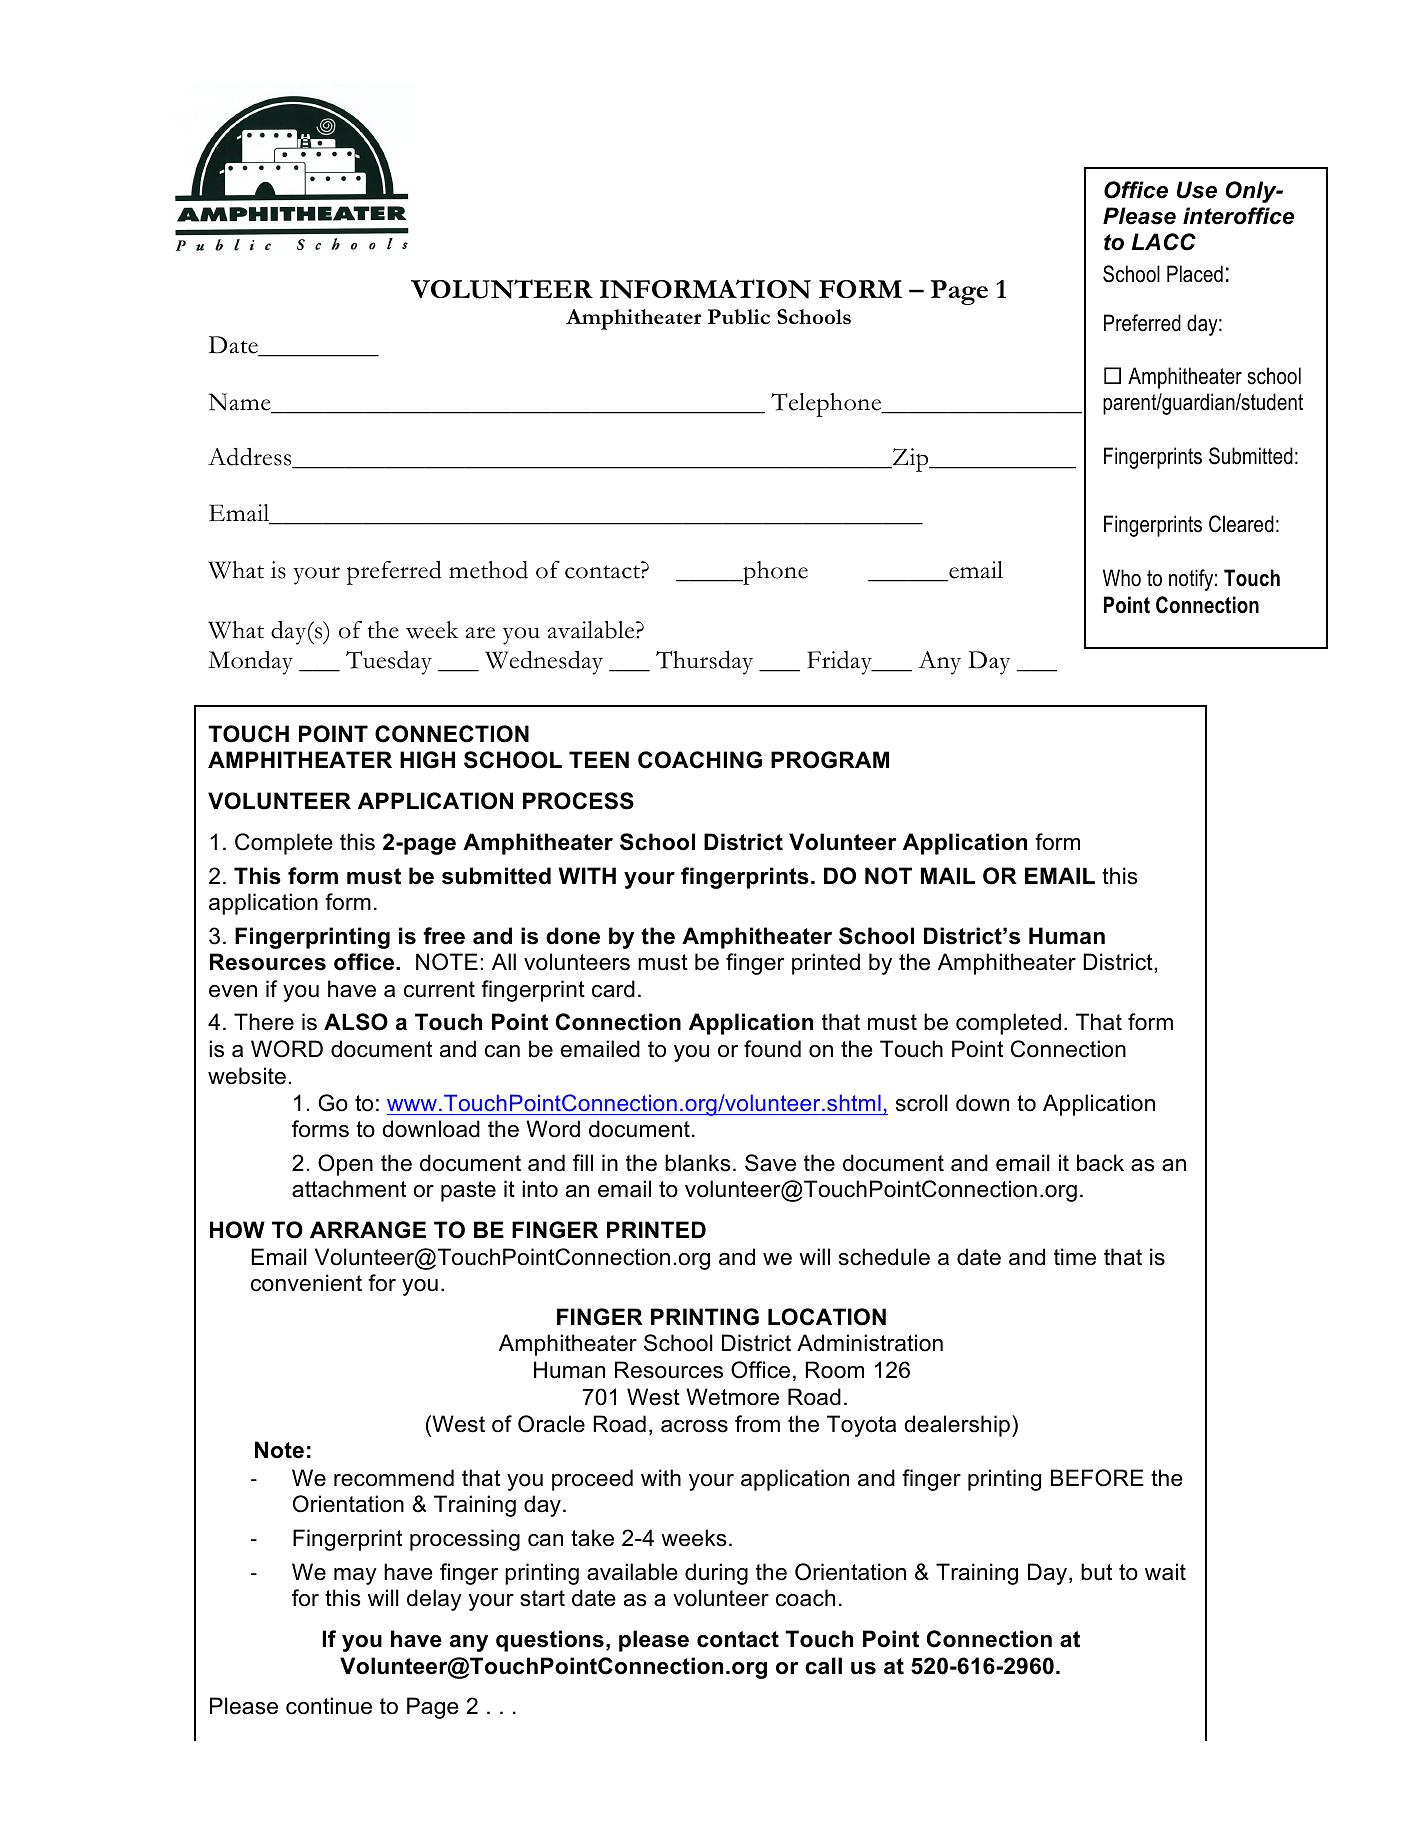 This screenshot has height=1836, width=1419. I want to click on Cleared, so click(1241, 524).
